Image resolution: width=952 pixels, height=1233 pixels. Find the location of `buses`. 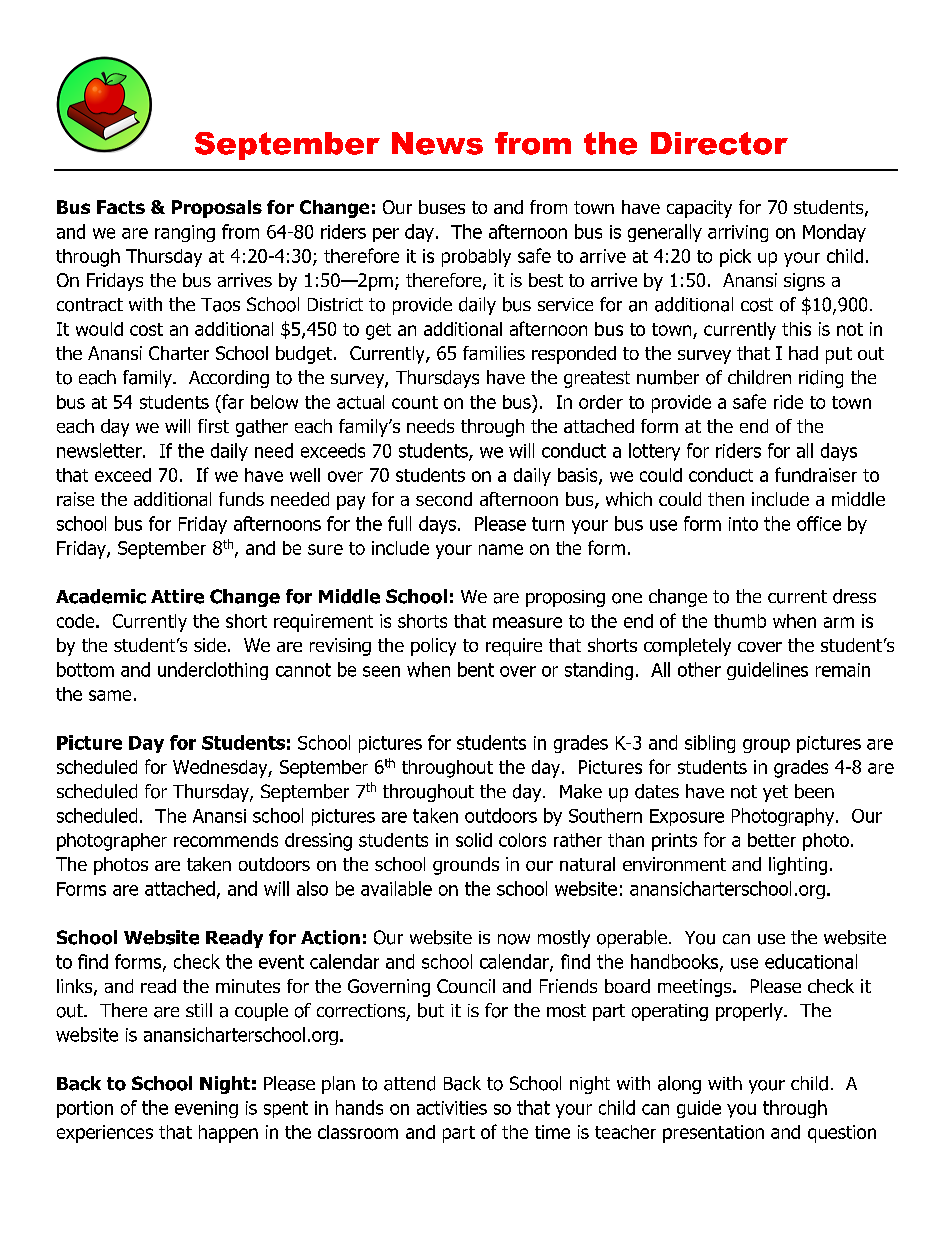

buses is located at coordinates (442, 207).
